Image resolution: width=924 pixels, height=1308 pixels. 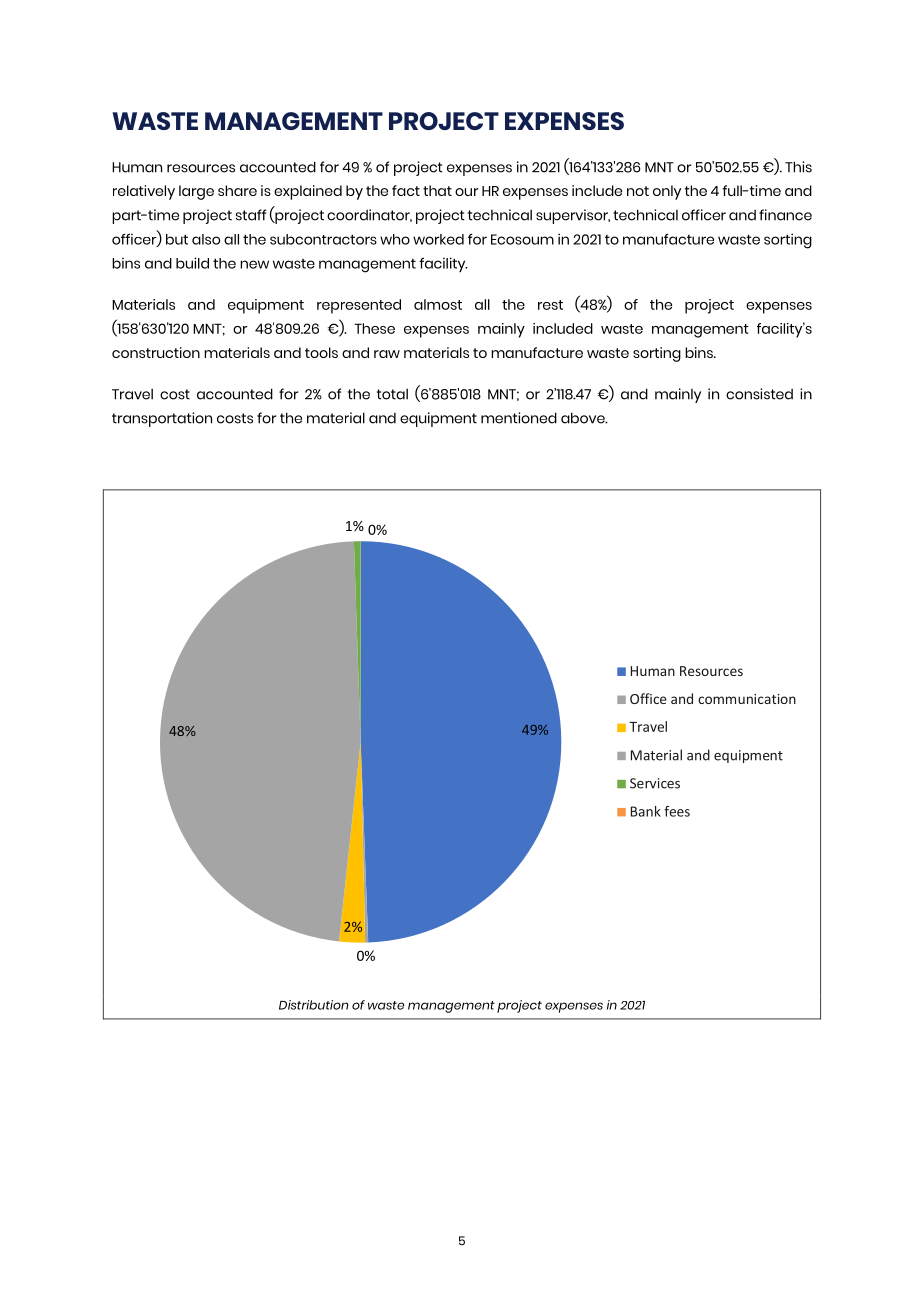 I want to click on Bank, so click(x=646, y=811).
